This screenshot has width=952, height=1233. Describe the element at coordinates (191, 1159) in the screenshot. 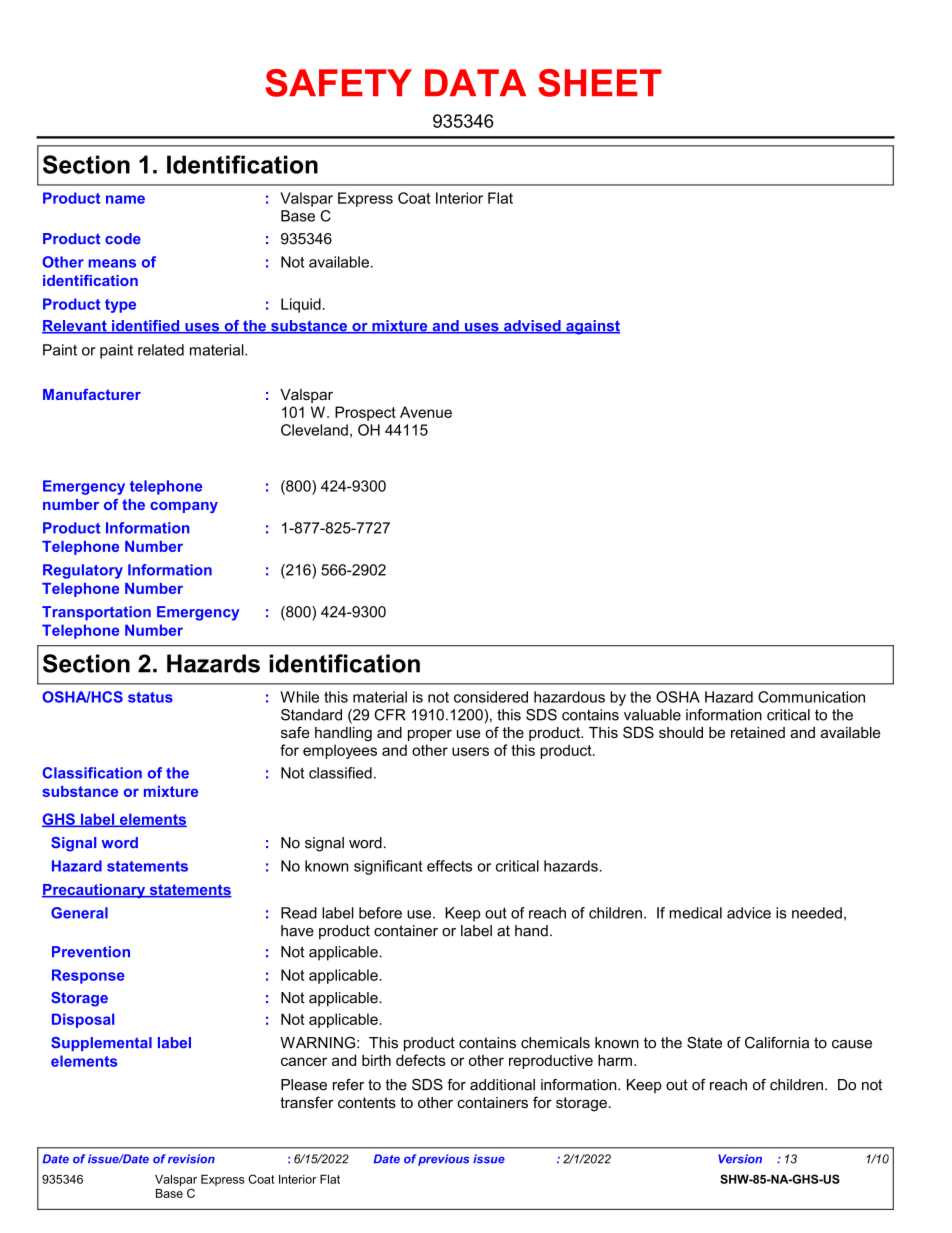

I see `revision` at that location.
